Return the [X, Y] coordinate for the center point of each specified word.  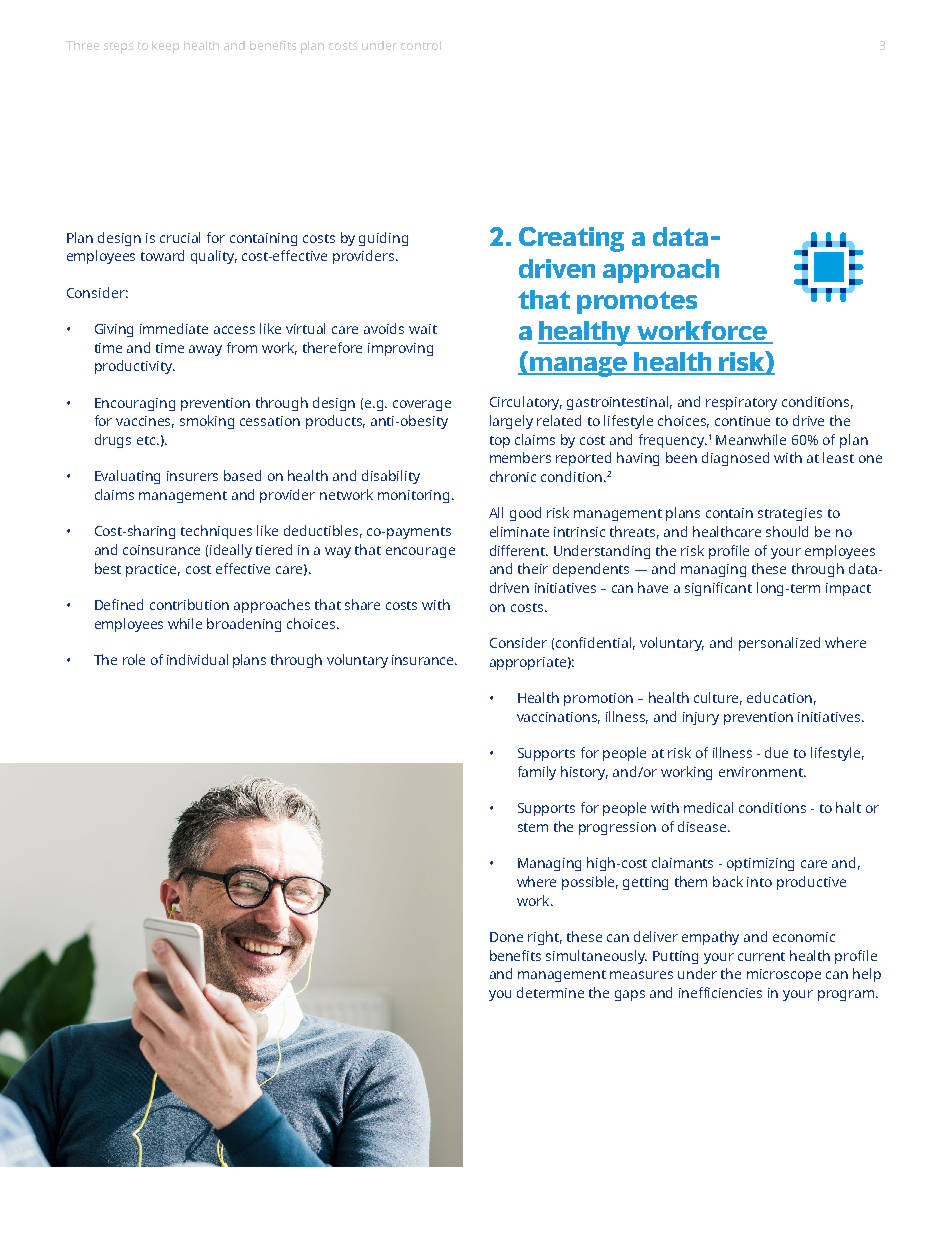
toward [162, 255]
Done [506, 937]
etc [147, 440]
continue [742, 421]
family [537, 773]
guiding [383, 239]
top [500, 442]
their [533, 568]
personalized [779, 644]
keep [165, 47]
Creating [571, 239]
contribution [189, 604]
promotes [637, 302]
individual [197, 659]
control [421, 45]
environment [762, 772]
